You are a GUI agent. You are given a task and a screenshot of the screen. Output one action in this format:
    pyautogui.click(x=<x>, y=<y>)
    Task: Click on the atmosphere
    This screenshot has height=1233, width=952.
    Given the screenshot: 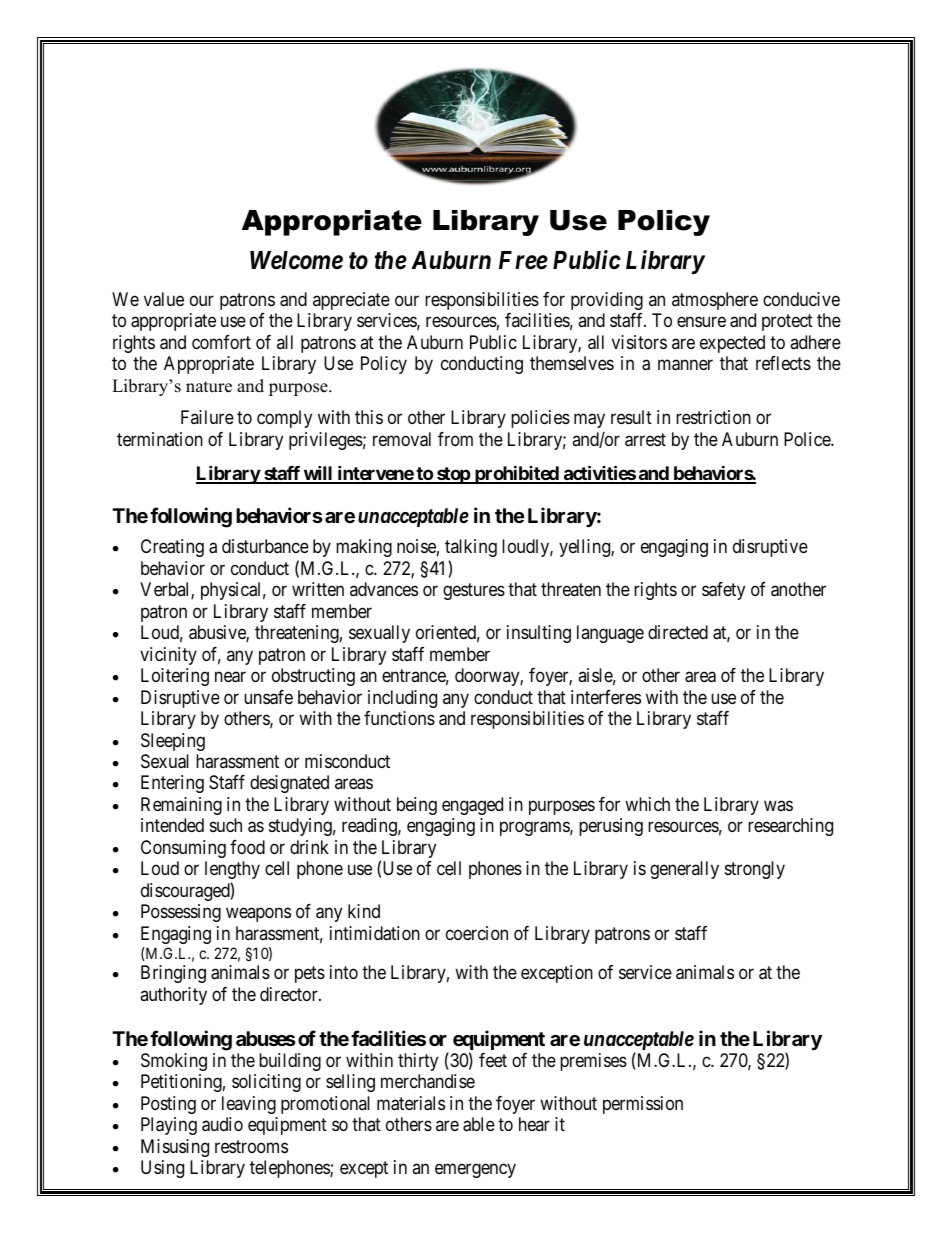 What is the action you would take?
    pyautogui.click(x=715, y=301)
